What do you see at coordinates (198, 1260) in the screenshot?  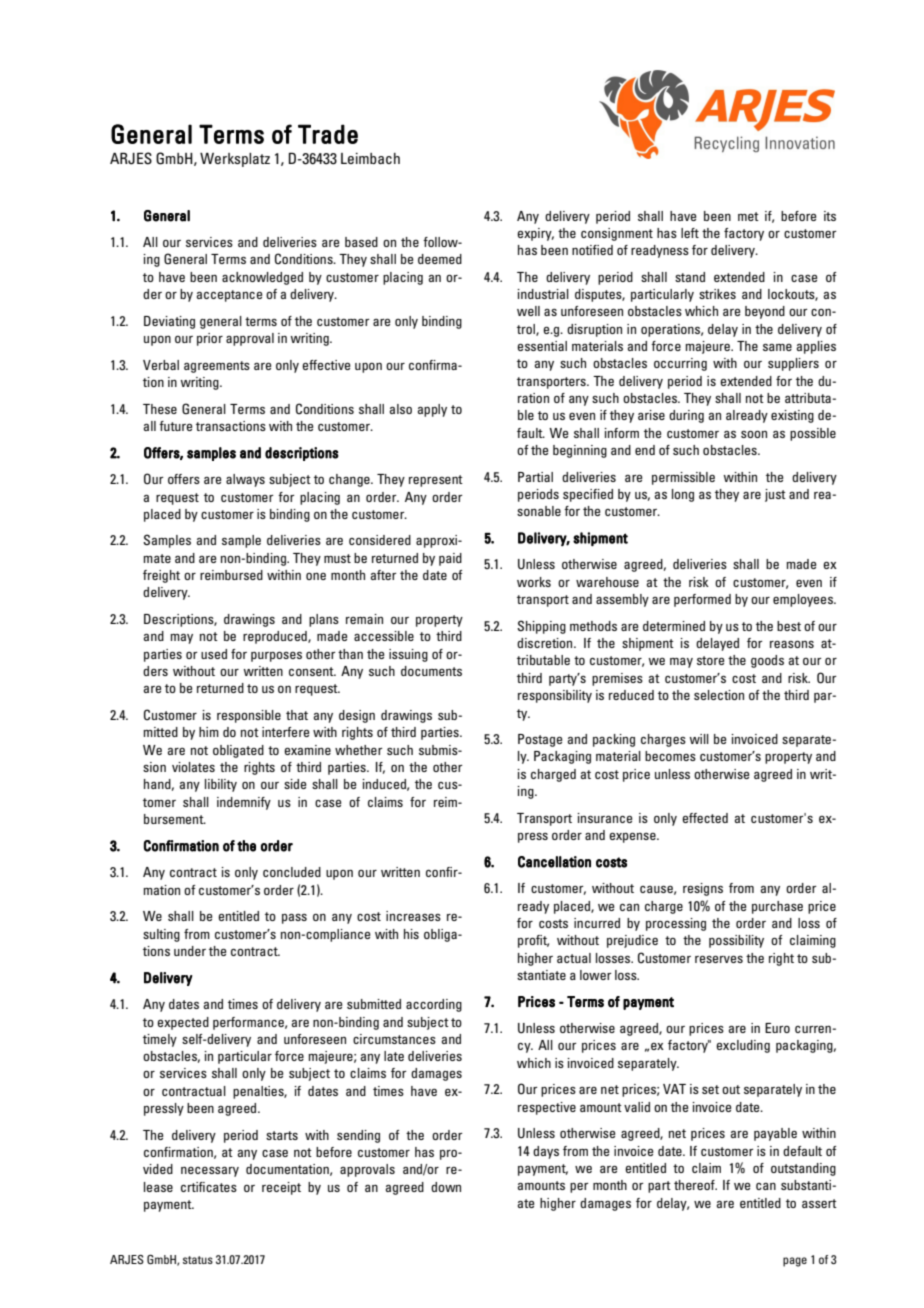 I see `status` at bounding box center [198, 1260].
